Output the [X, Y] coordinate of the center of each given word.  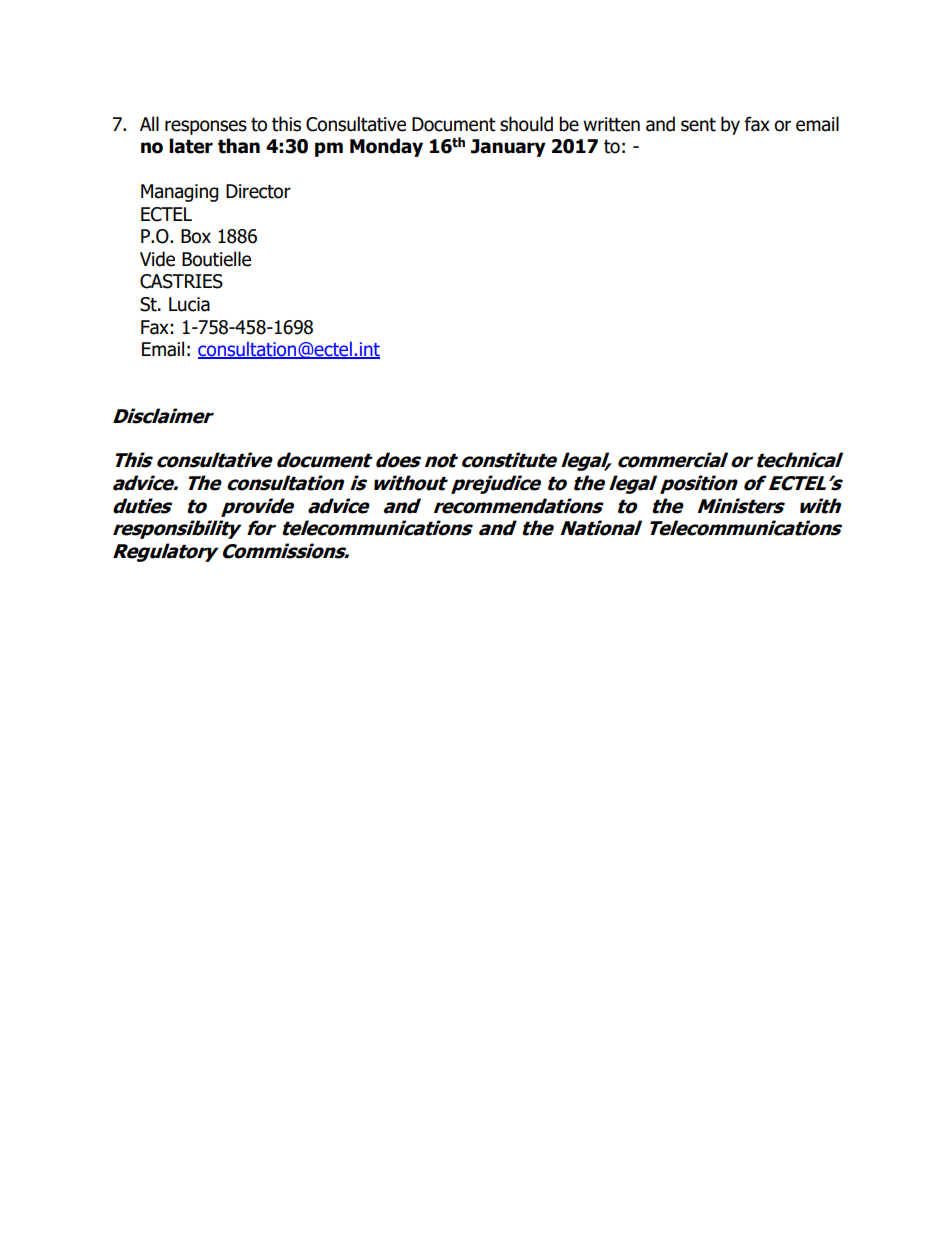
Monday [386, 147]
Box [196, 236]
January [508, 148]
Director [258, 191]
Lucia [189, 304]
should [526, 124]
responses [206, 127]
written [611, 124]
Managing [180, 193]
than [239, 146]
